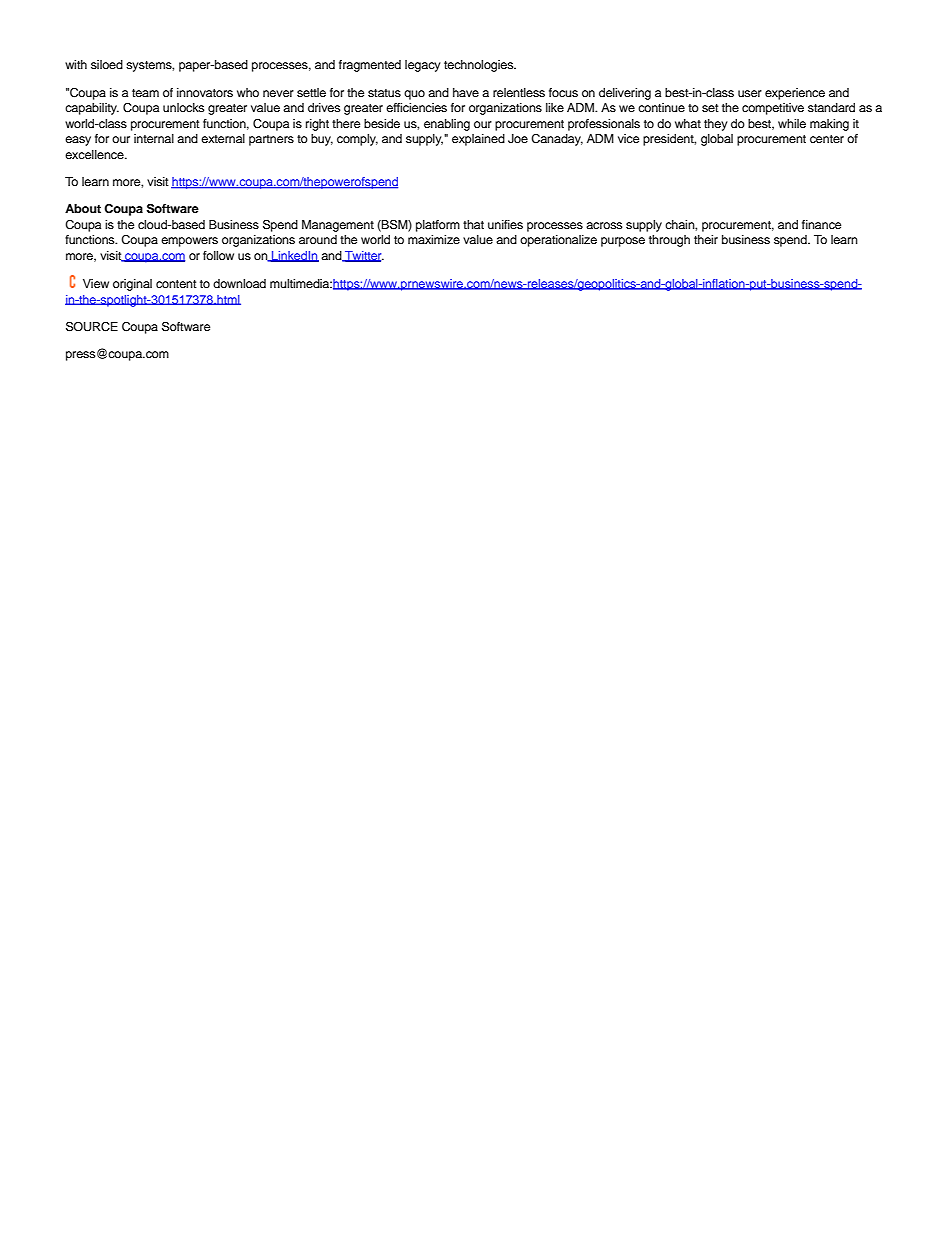 This screenshot has width=952, height=1233. Describe the element at coordinates (176, 284) in the screenshot. I see `content` at that location.
